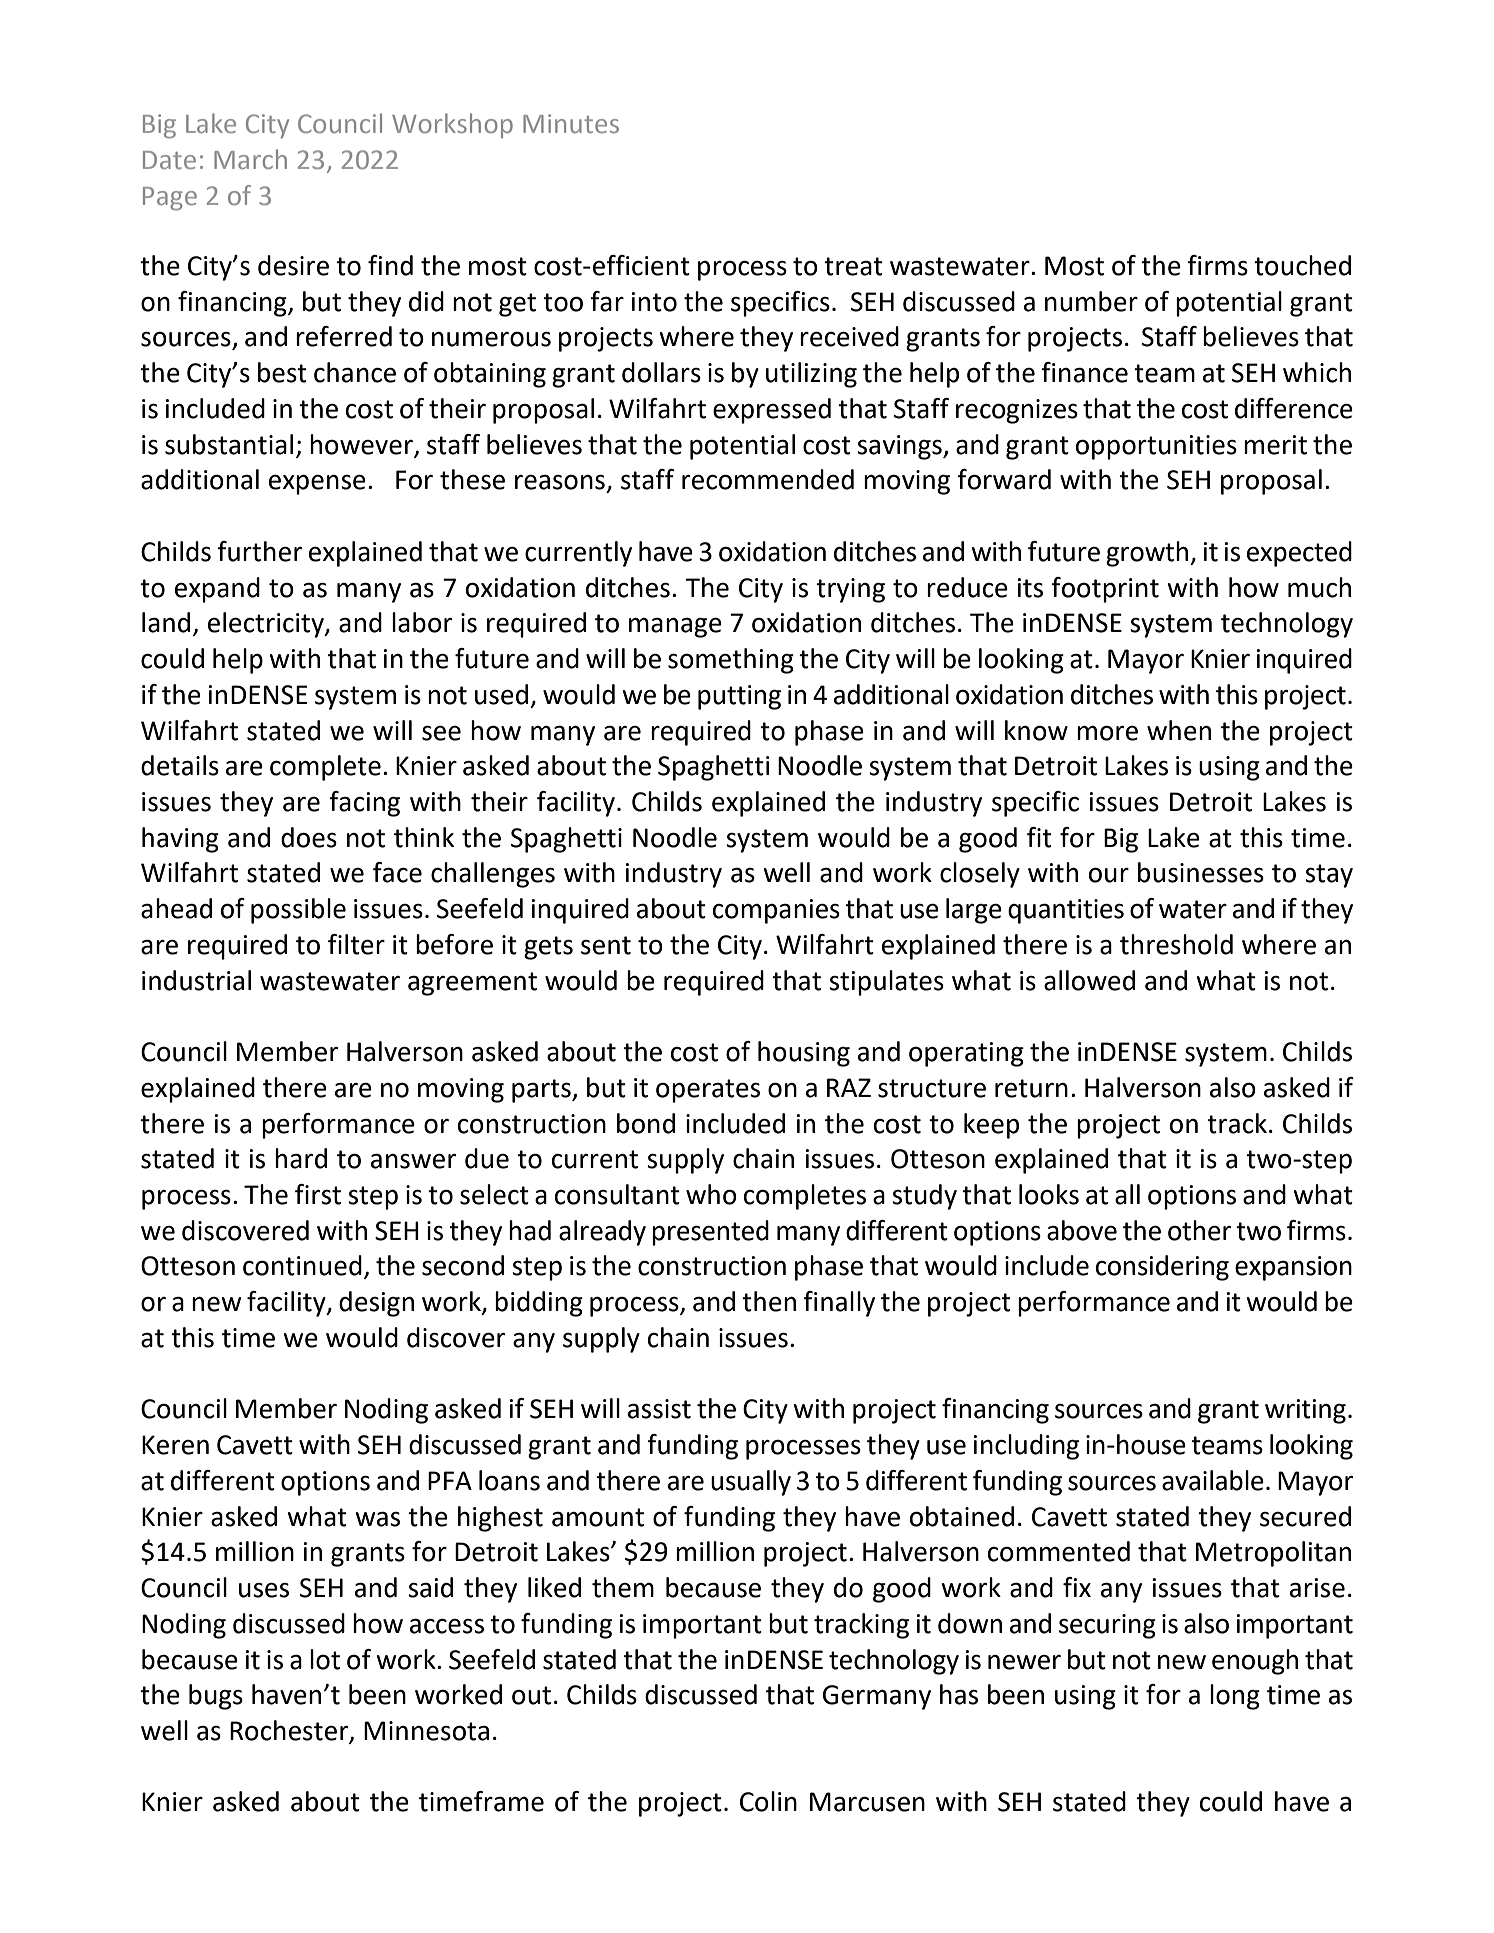  I want to click on then, so click(769, 1301).
